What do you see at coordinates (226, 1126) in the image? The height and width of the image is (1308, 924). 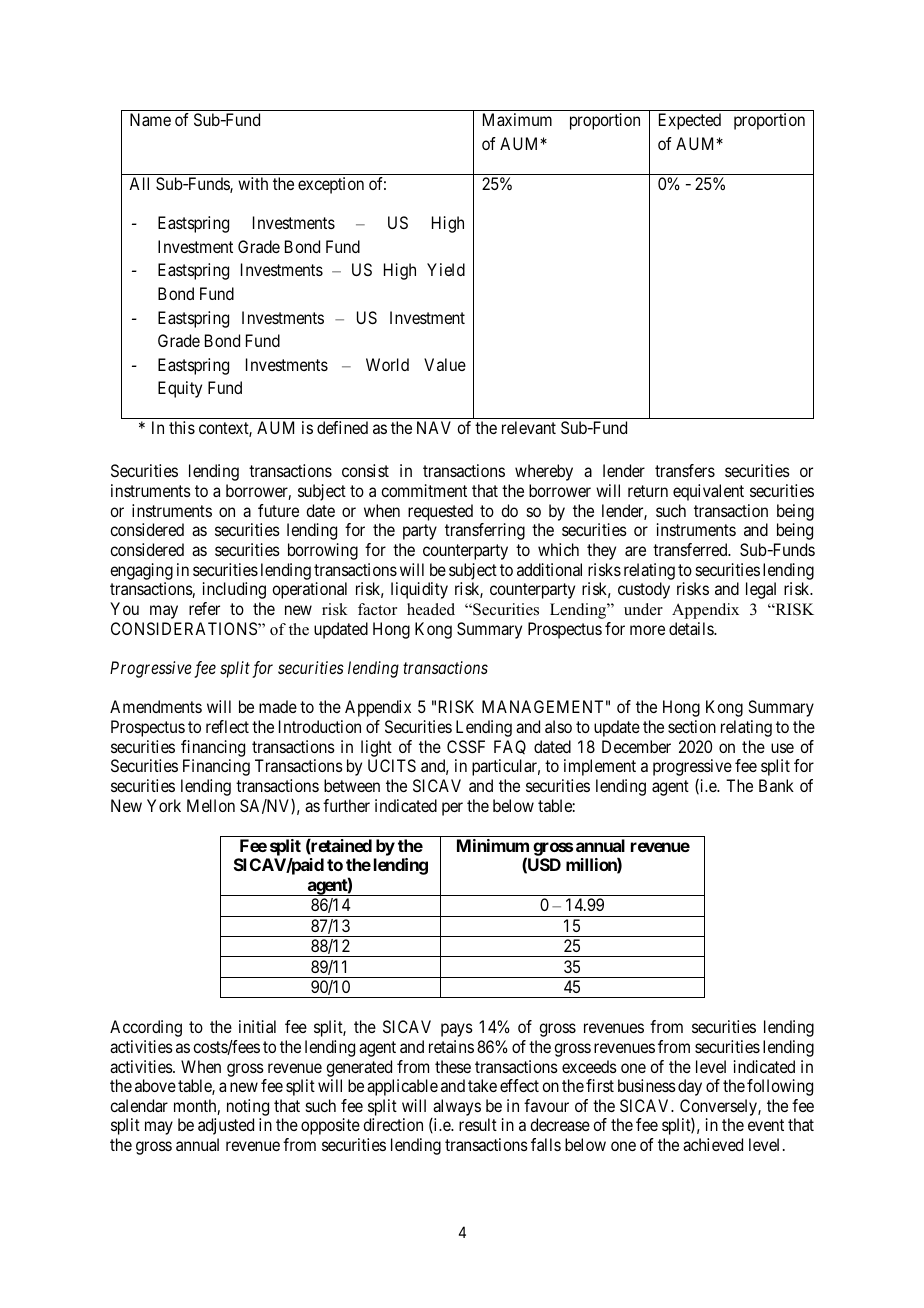 I see `adjusted` at bounding box center [226, 1126].
